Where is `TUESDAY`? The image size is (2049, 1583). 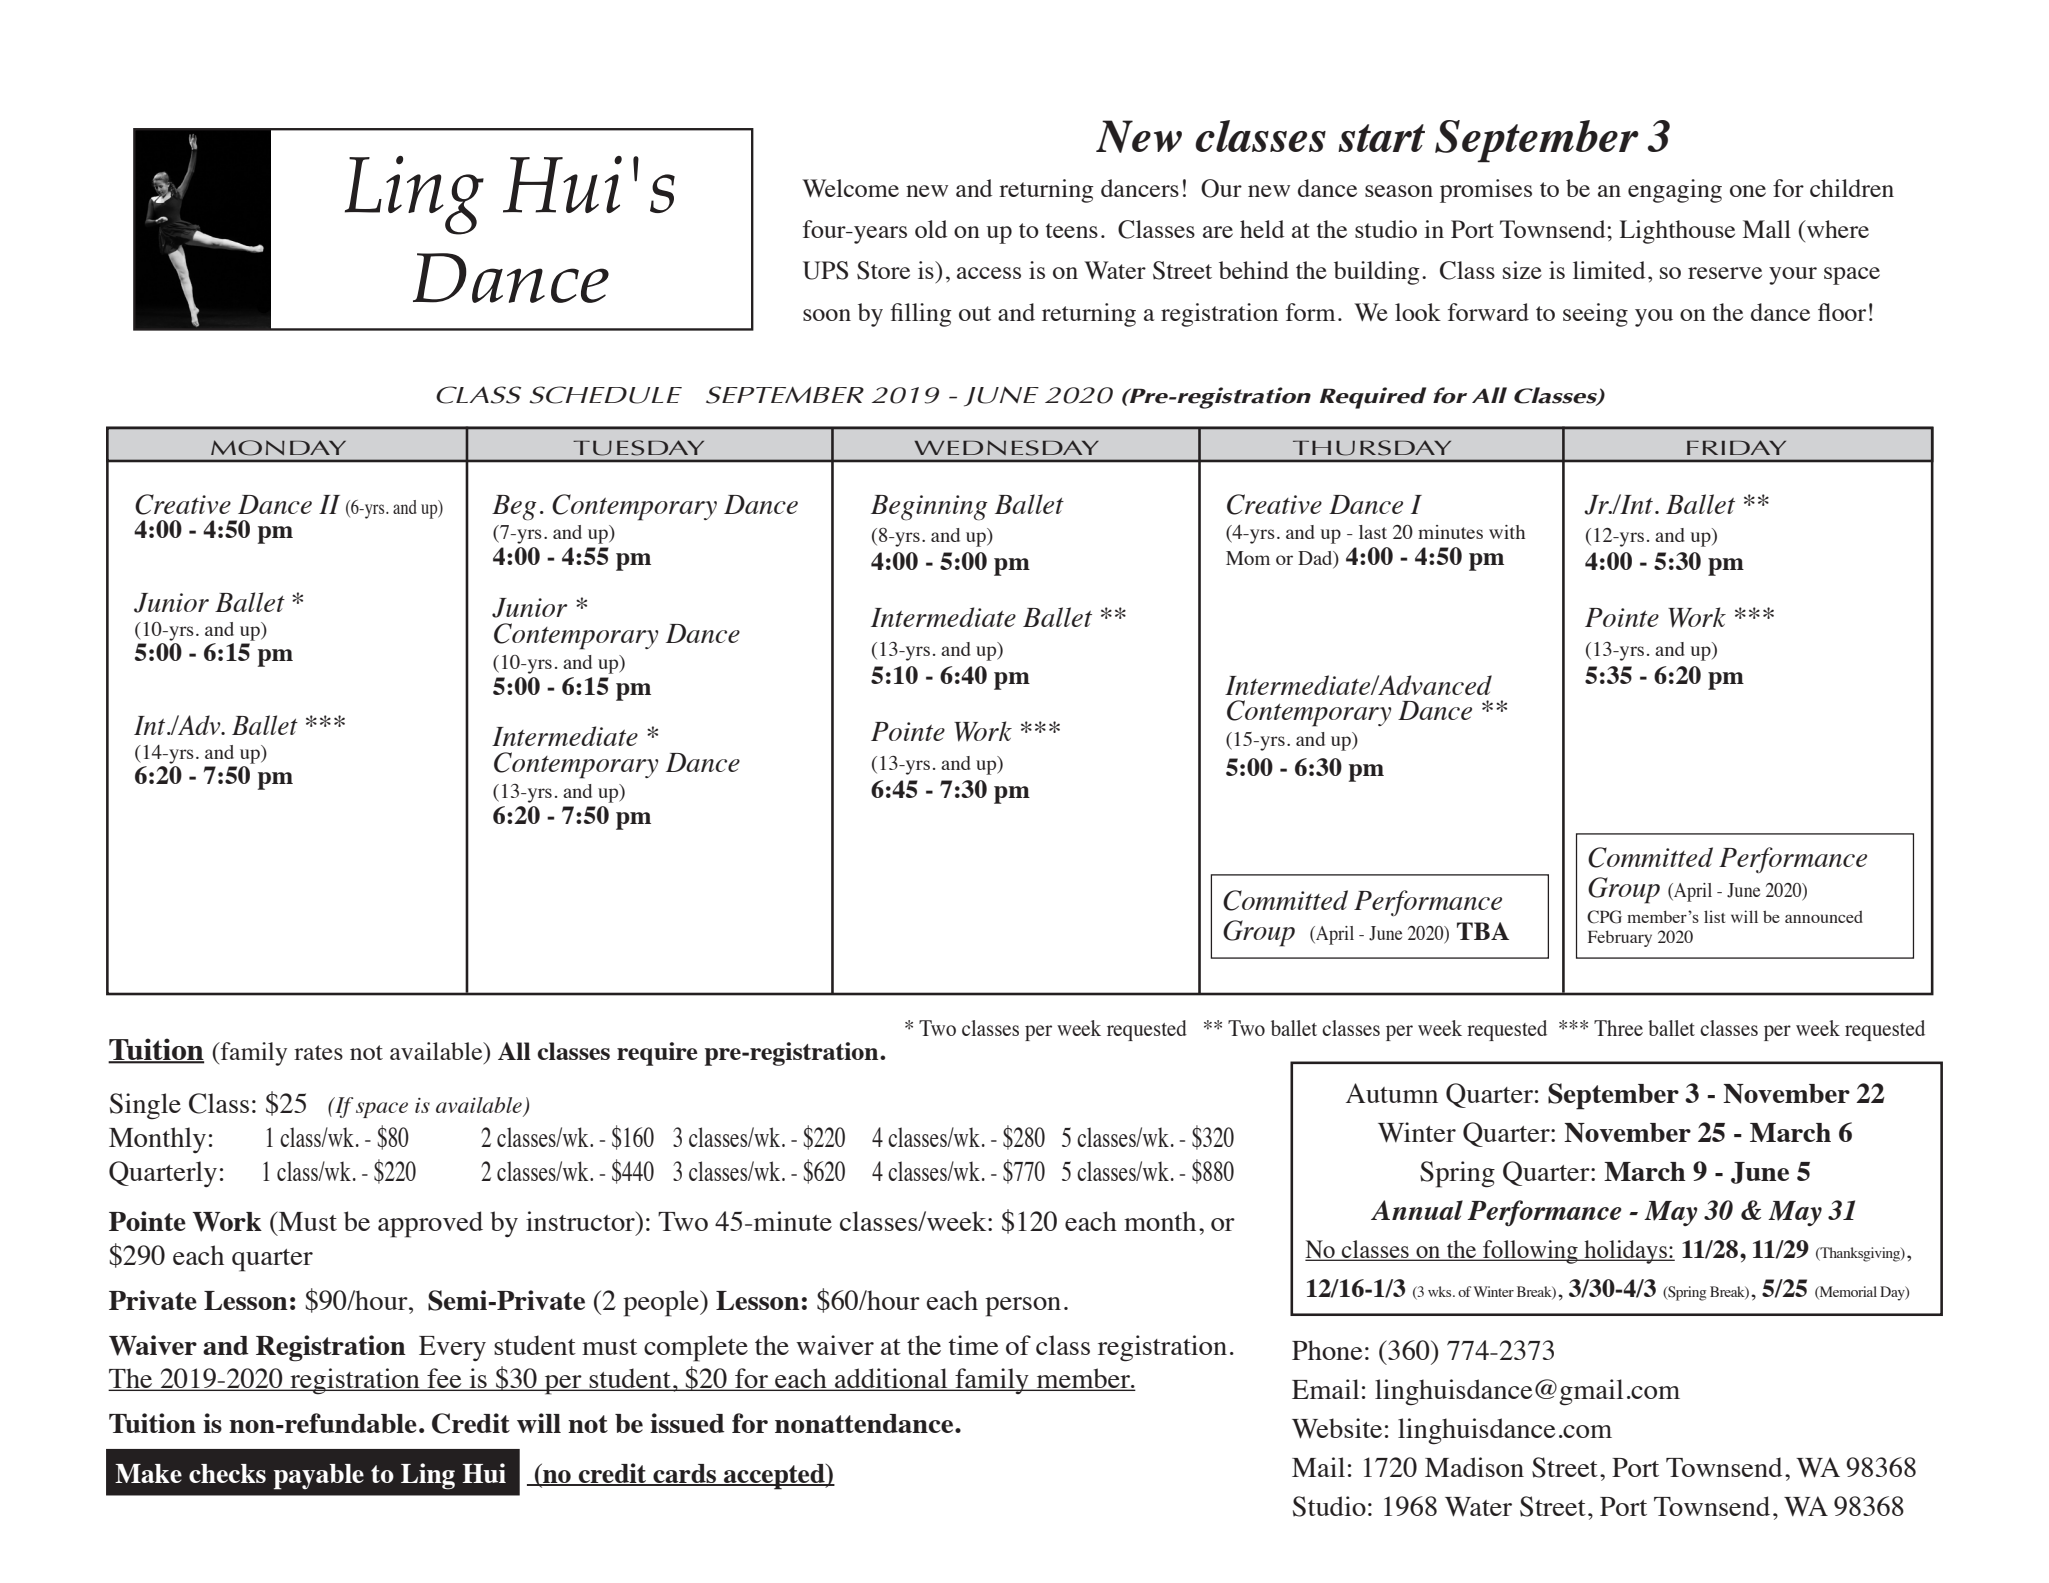 TUESDAY is located at coordinates (638, 448).
